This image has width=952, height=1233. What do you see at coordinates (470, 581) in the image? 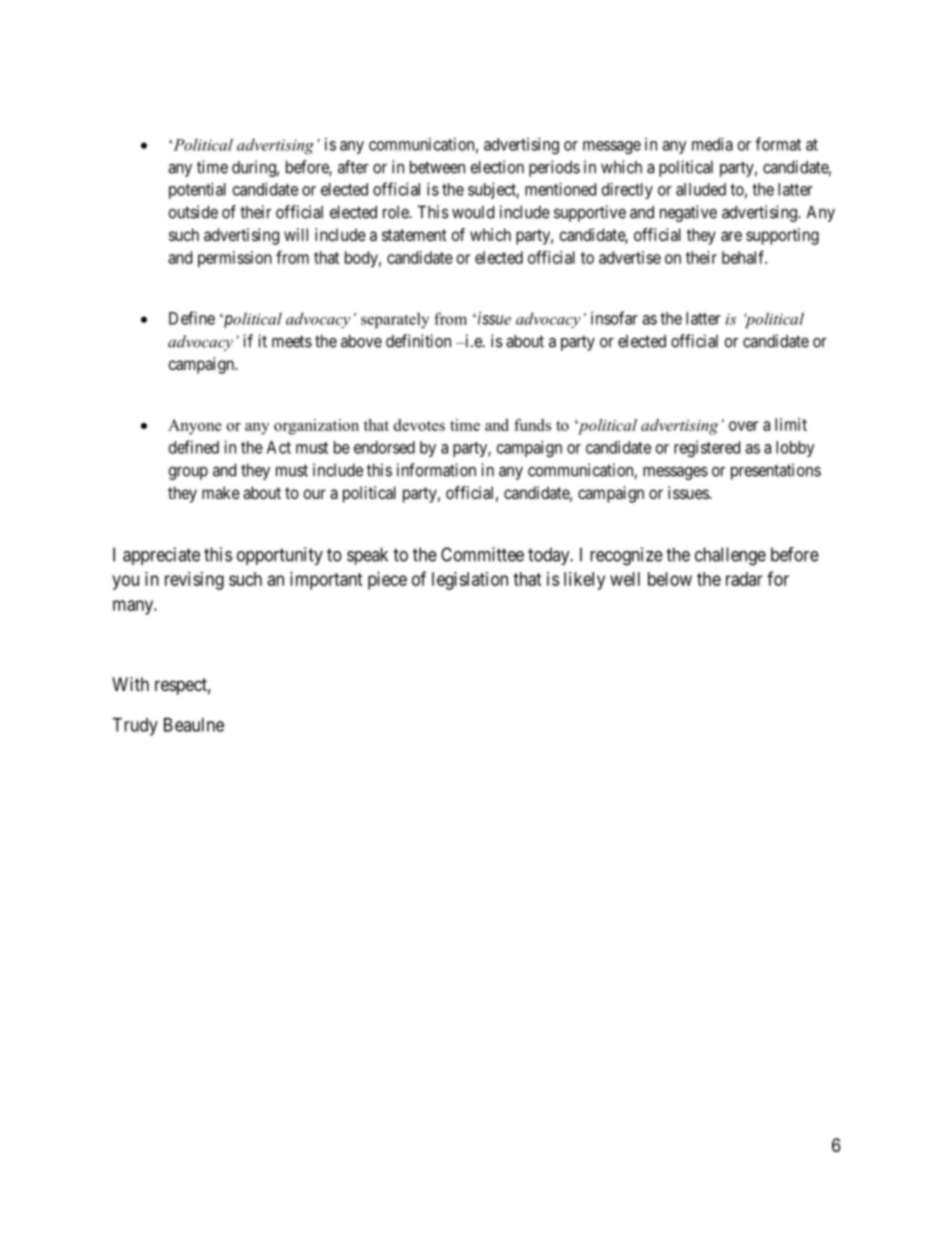
I see `legislation` at bounding box center [470, 581].
